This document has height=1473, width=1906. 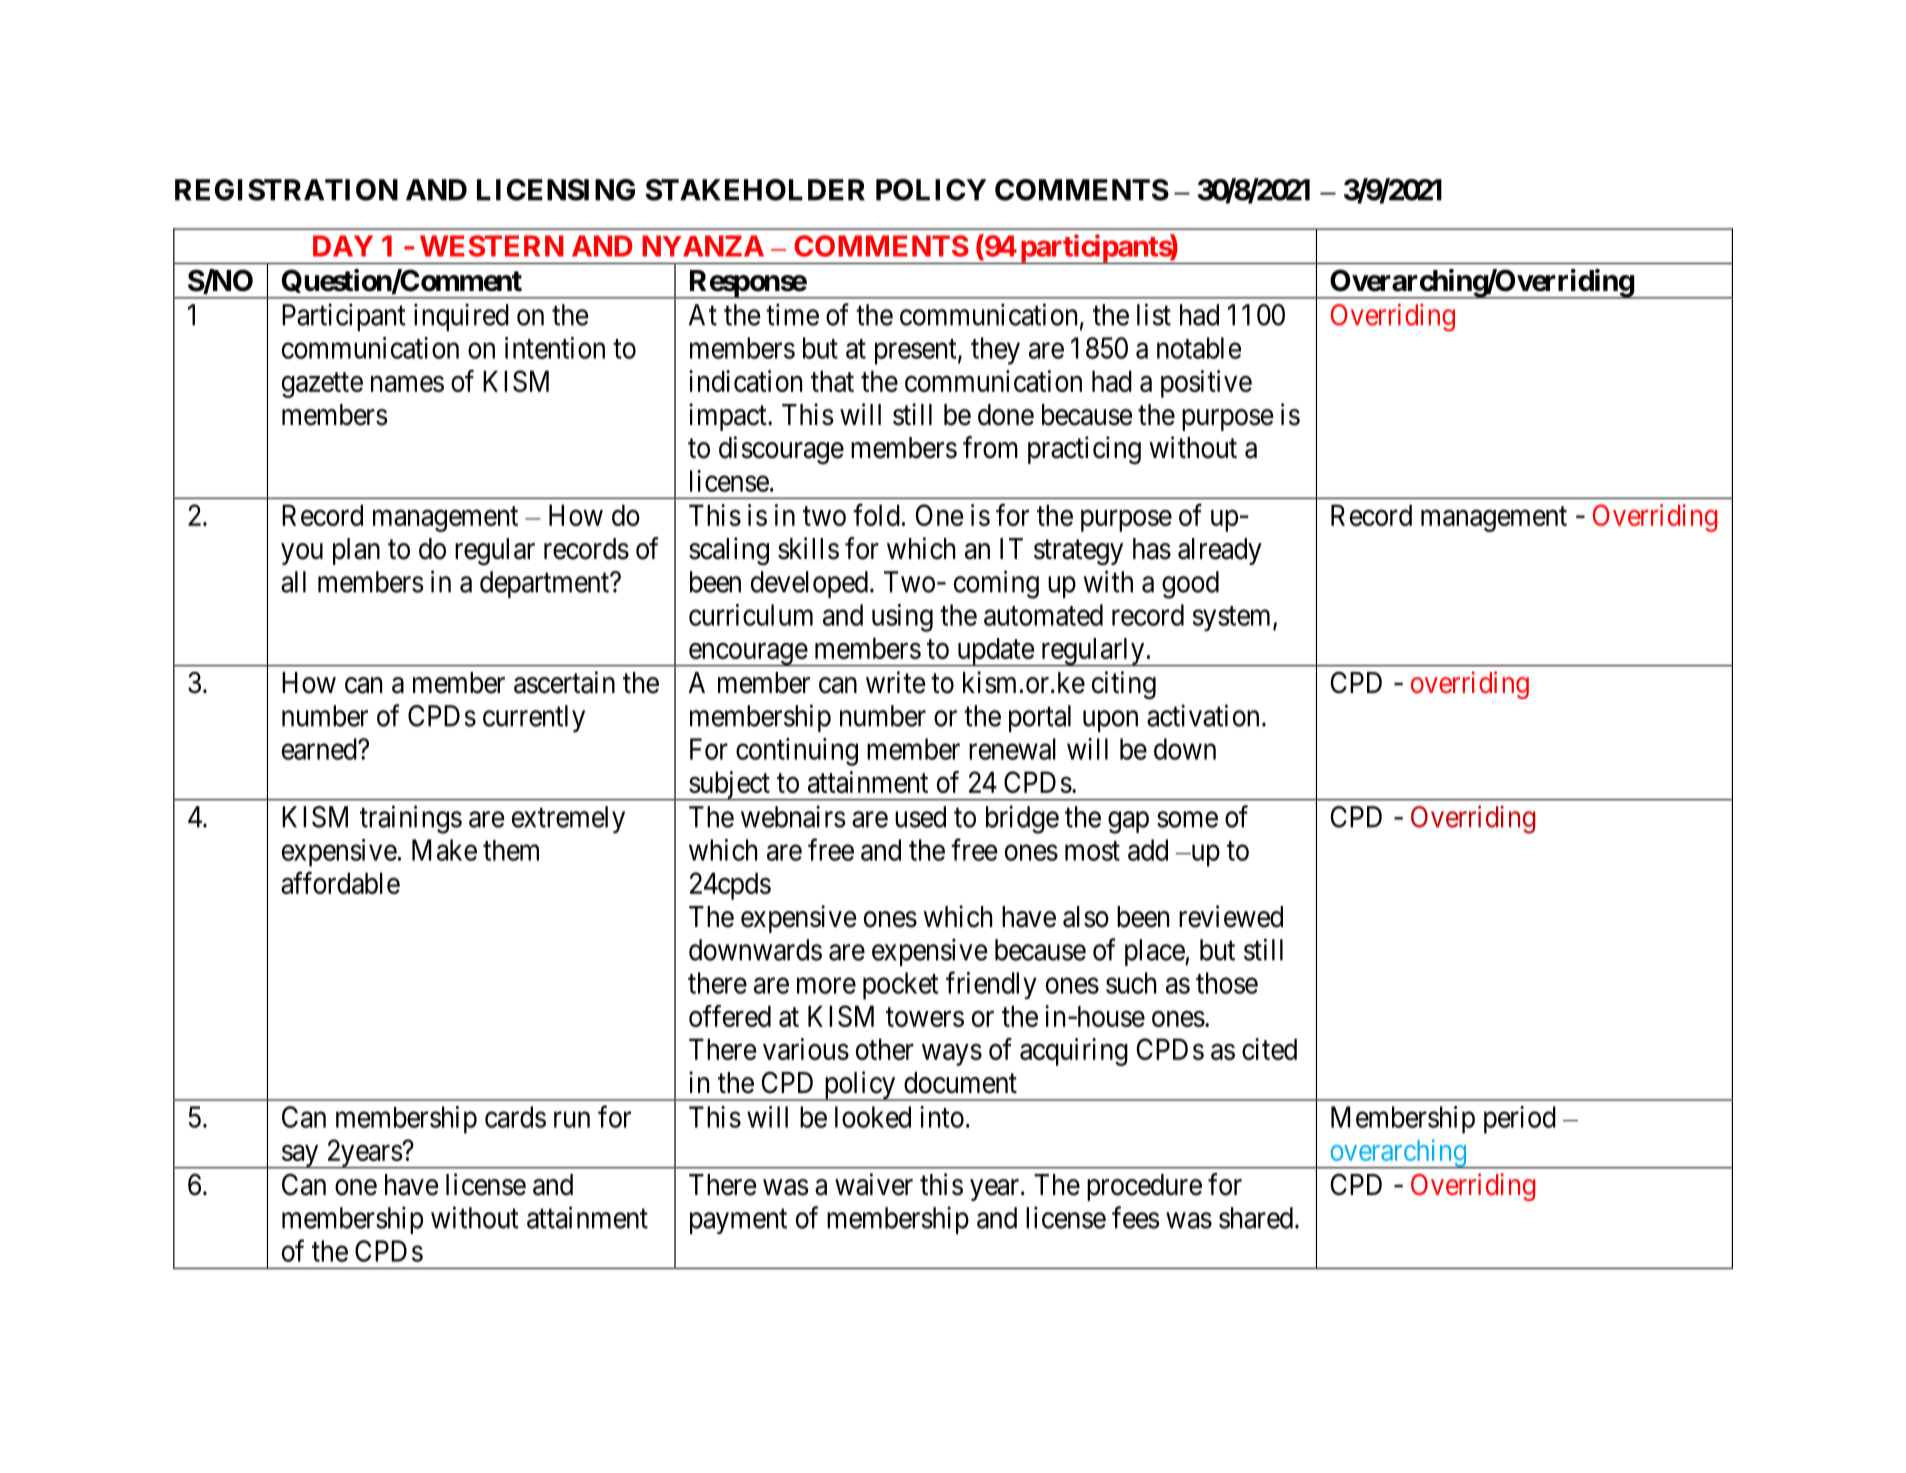 What do you see at coordinates (444, 850) in the document?
I see `Make` at bounding box center [444, 850].
